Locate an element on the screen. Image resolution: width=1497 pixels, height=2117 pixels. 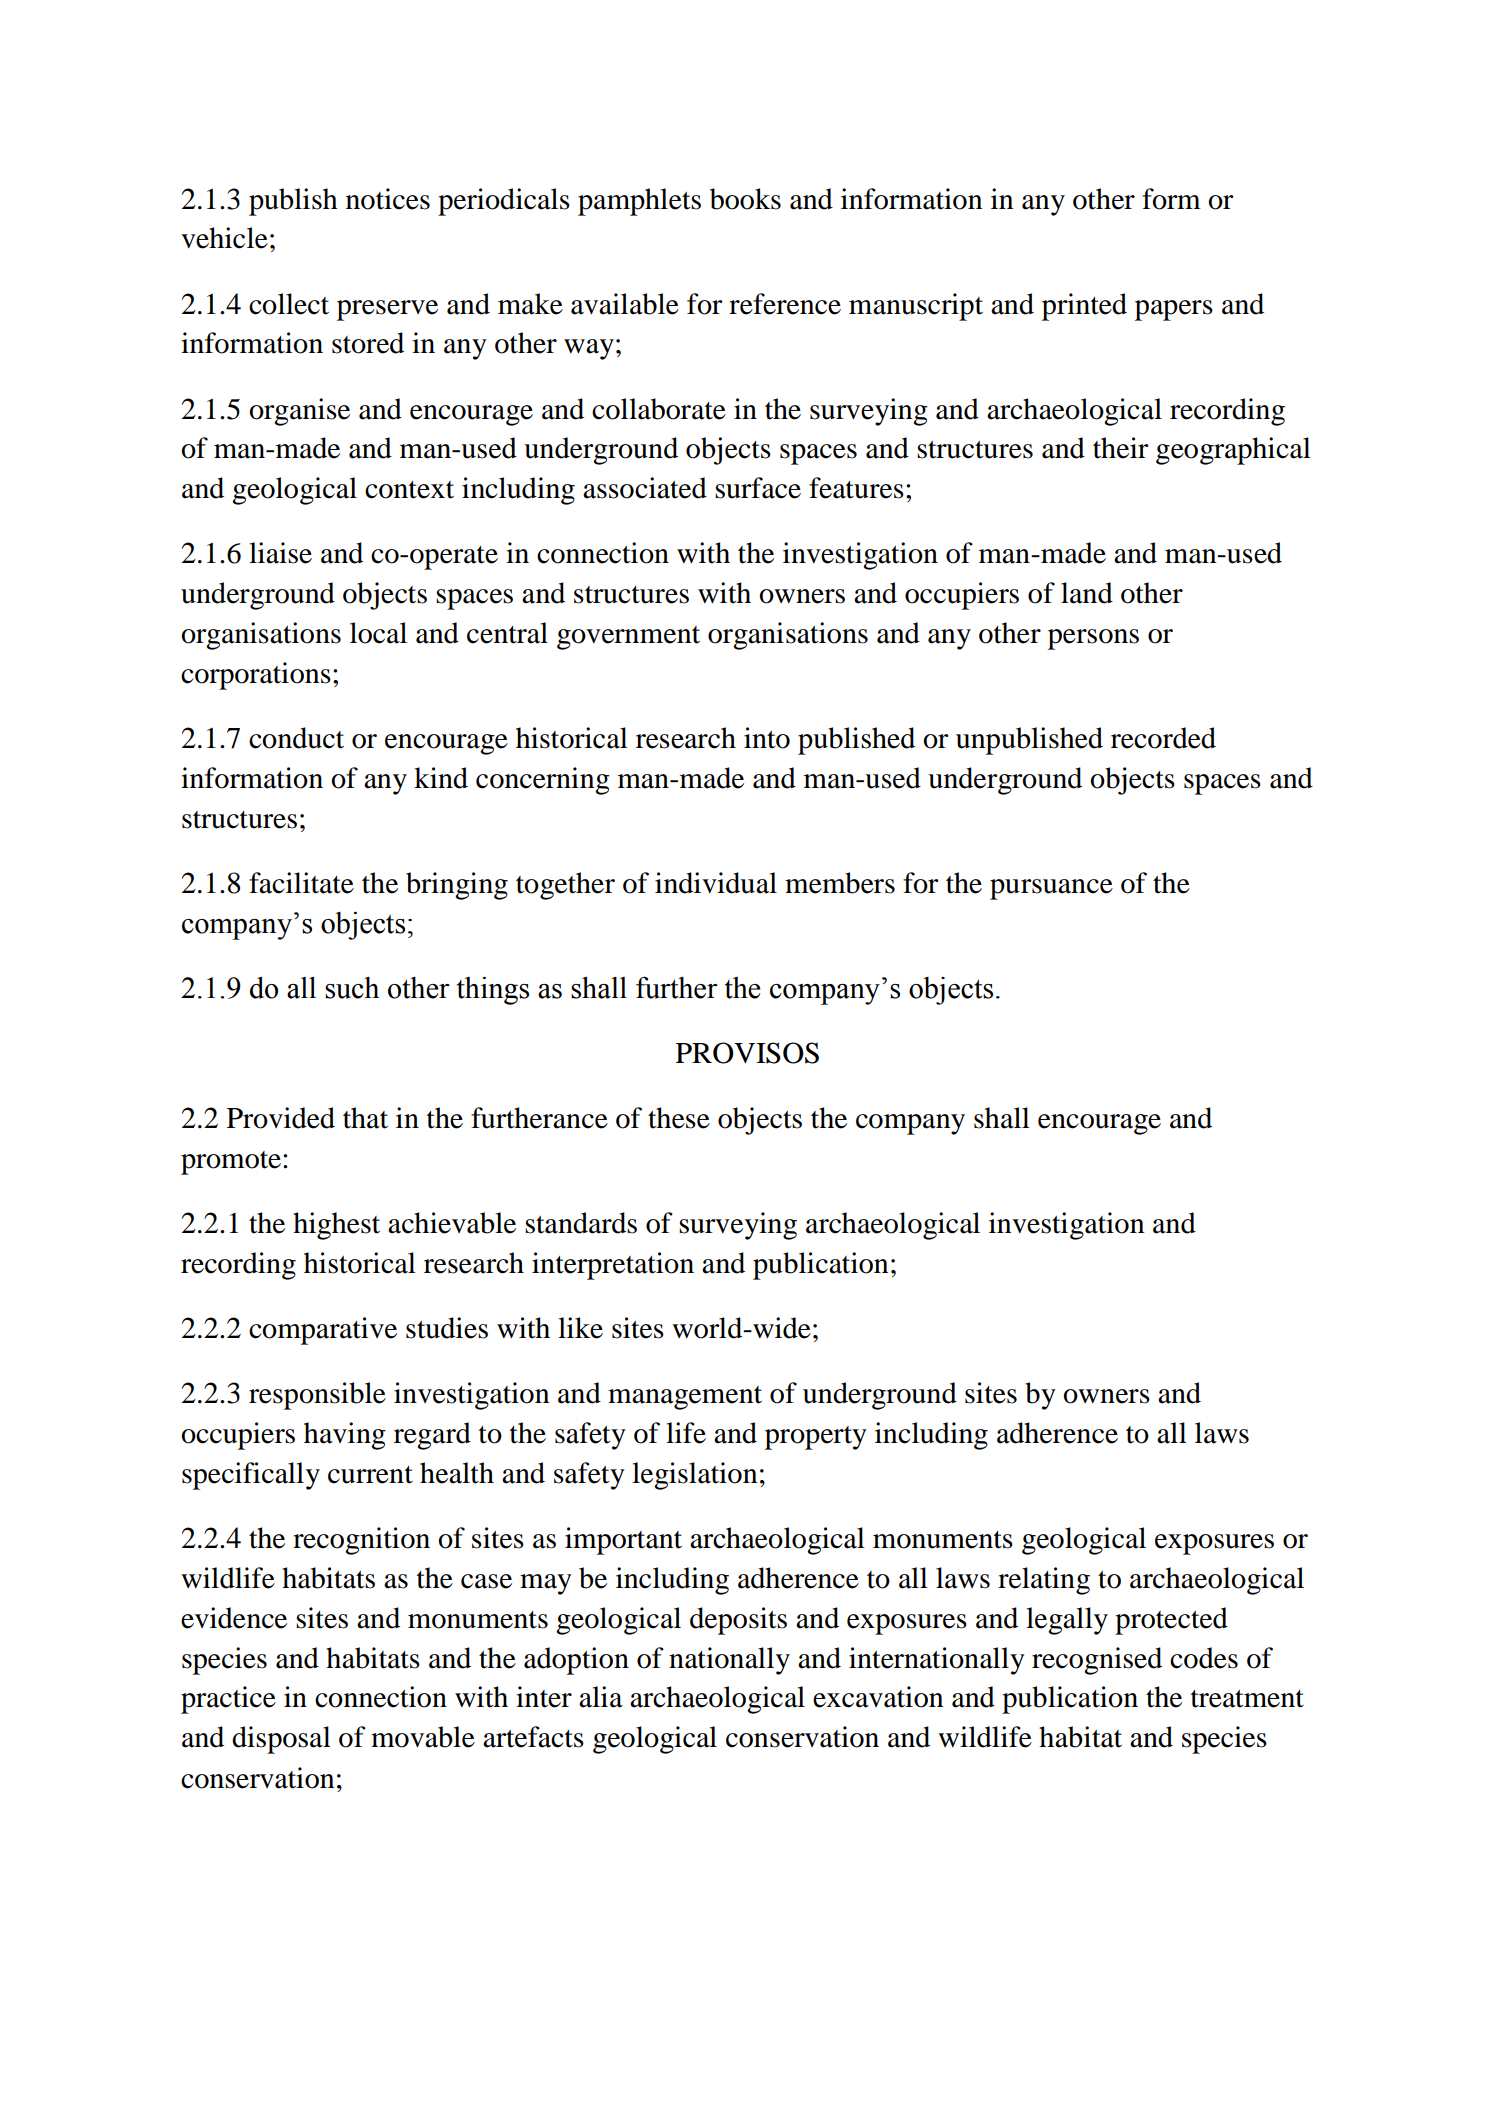
notices is located at coordinates (388, 199).
